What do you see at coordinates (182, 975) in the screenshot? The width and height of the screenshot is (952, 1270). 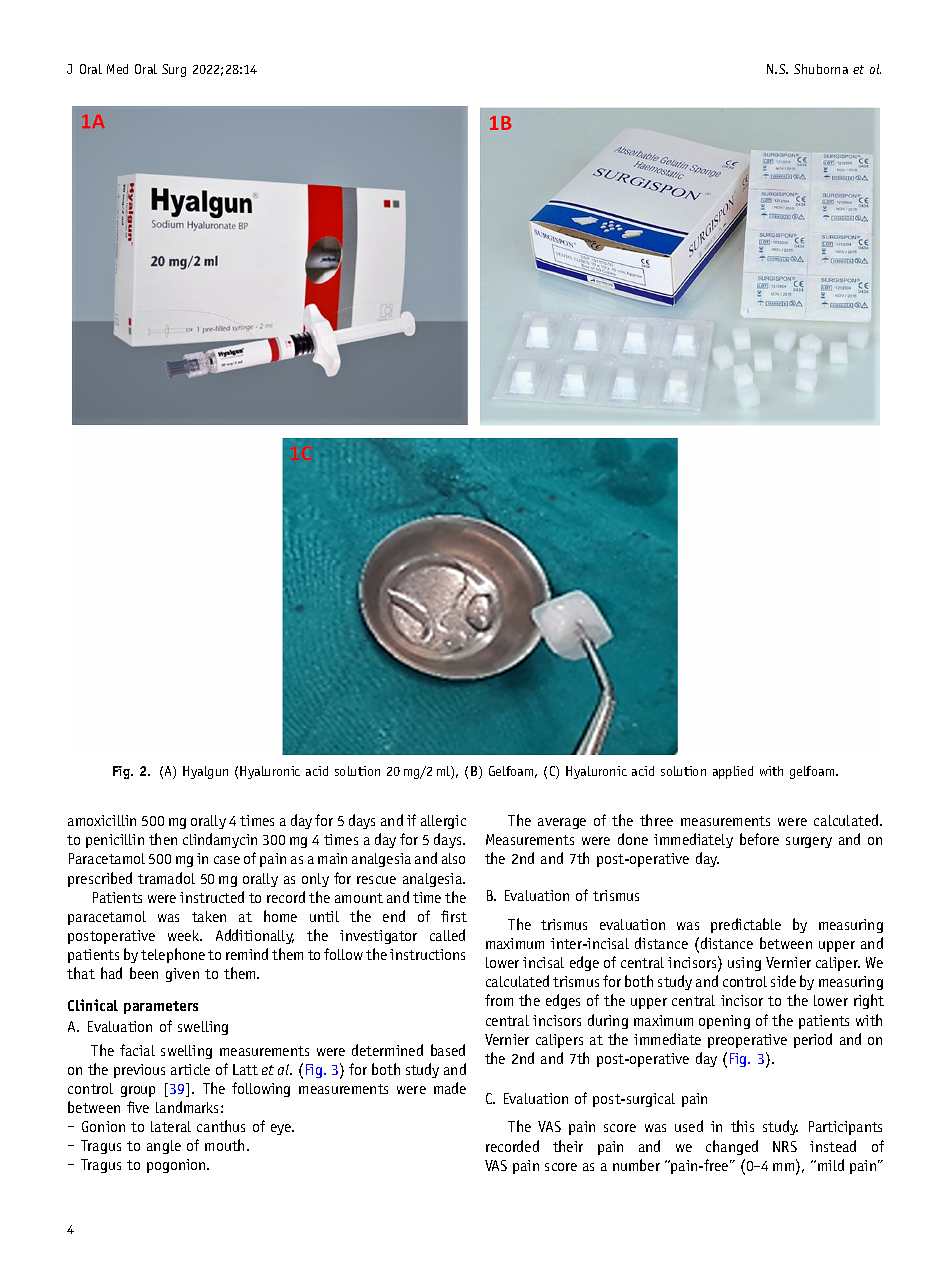 I see `given` at bounding box center [182, 975].
